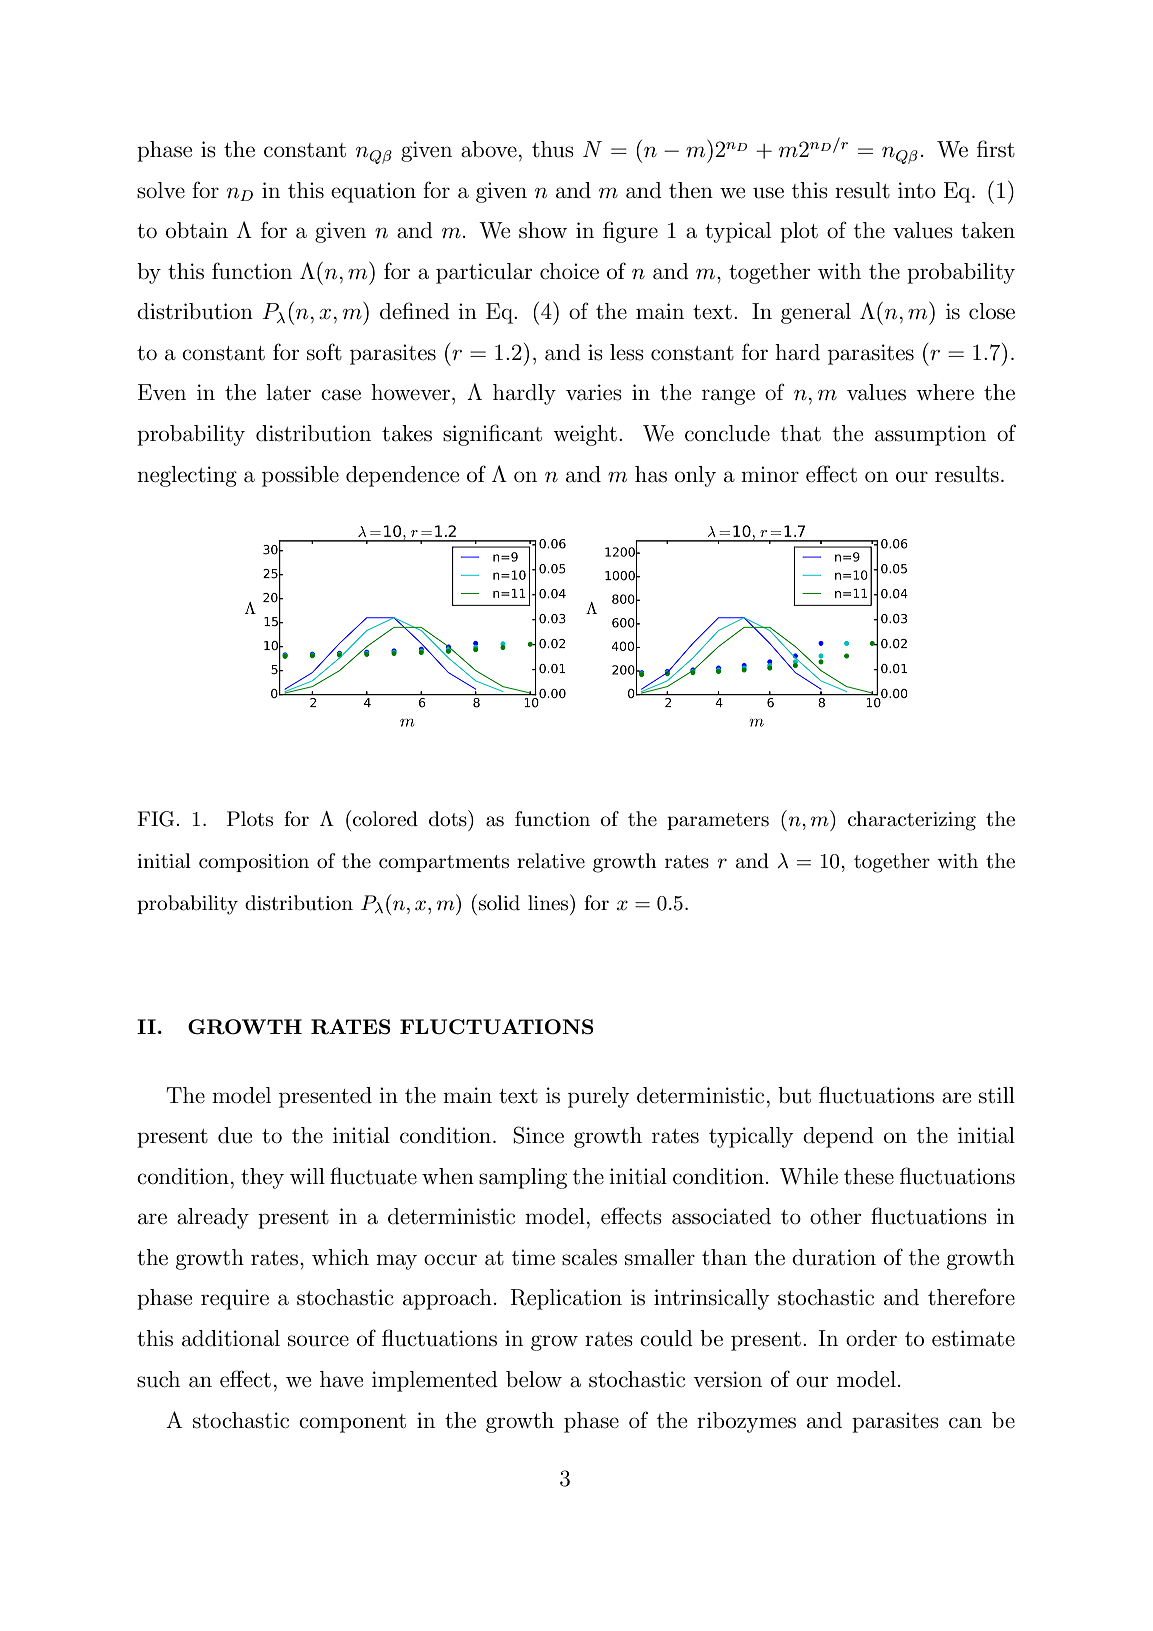 This screenshot has height=1631, width=1153. I want to click on composition, so click(254, 863).
